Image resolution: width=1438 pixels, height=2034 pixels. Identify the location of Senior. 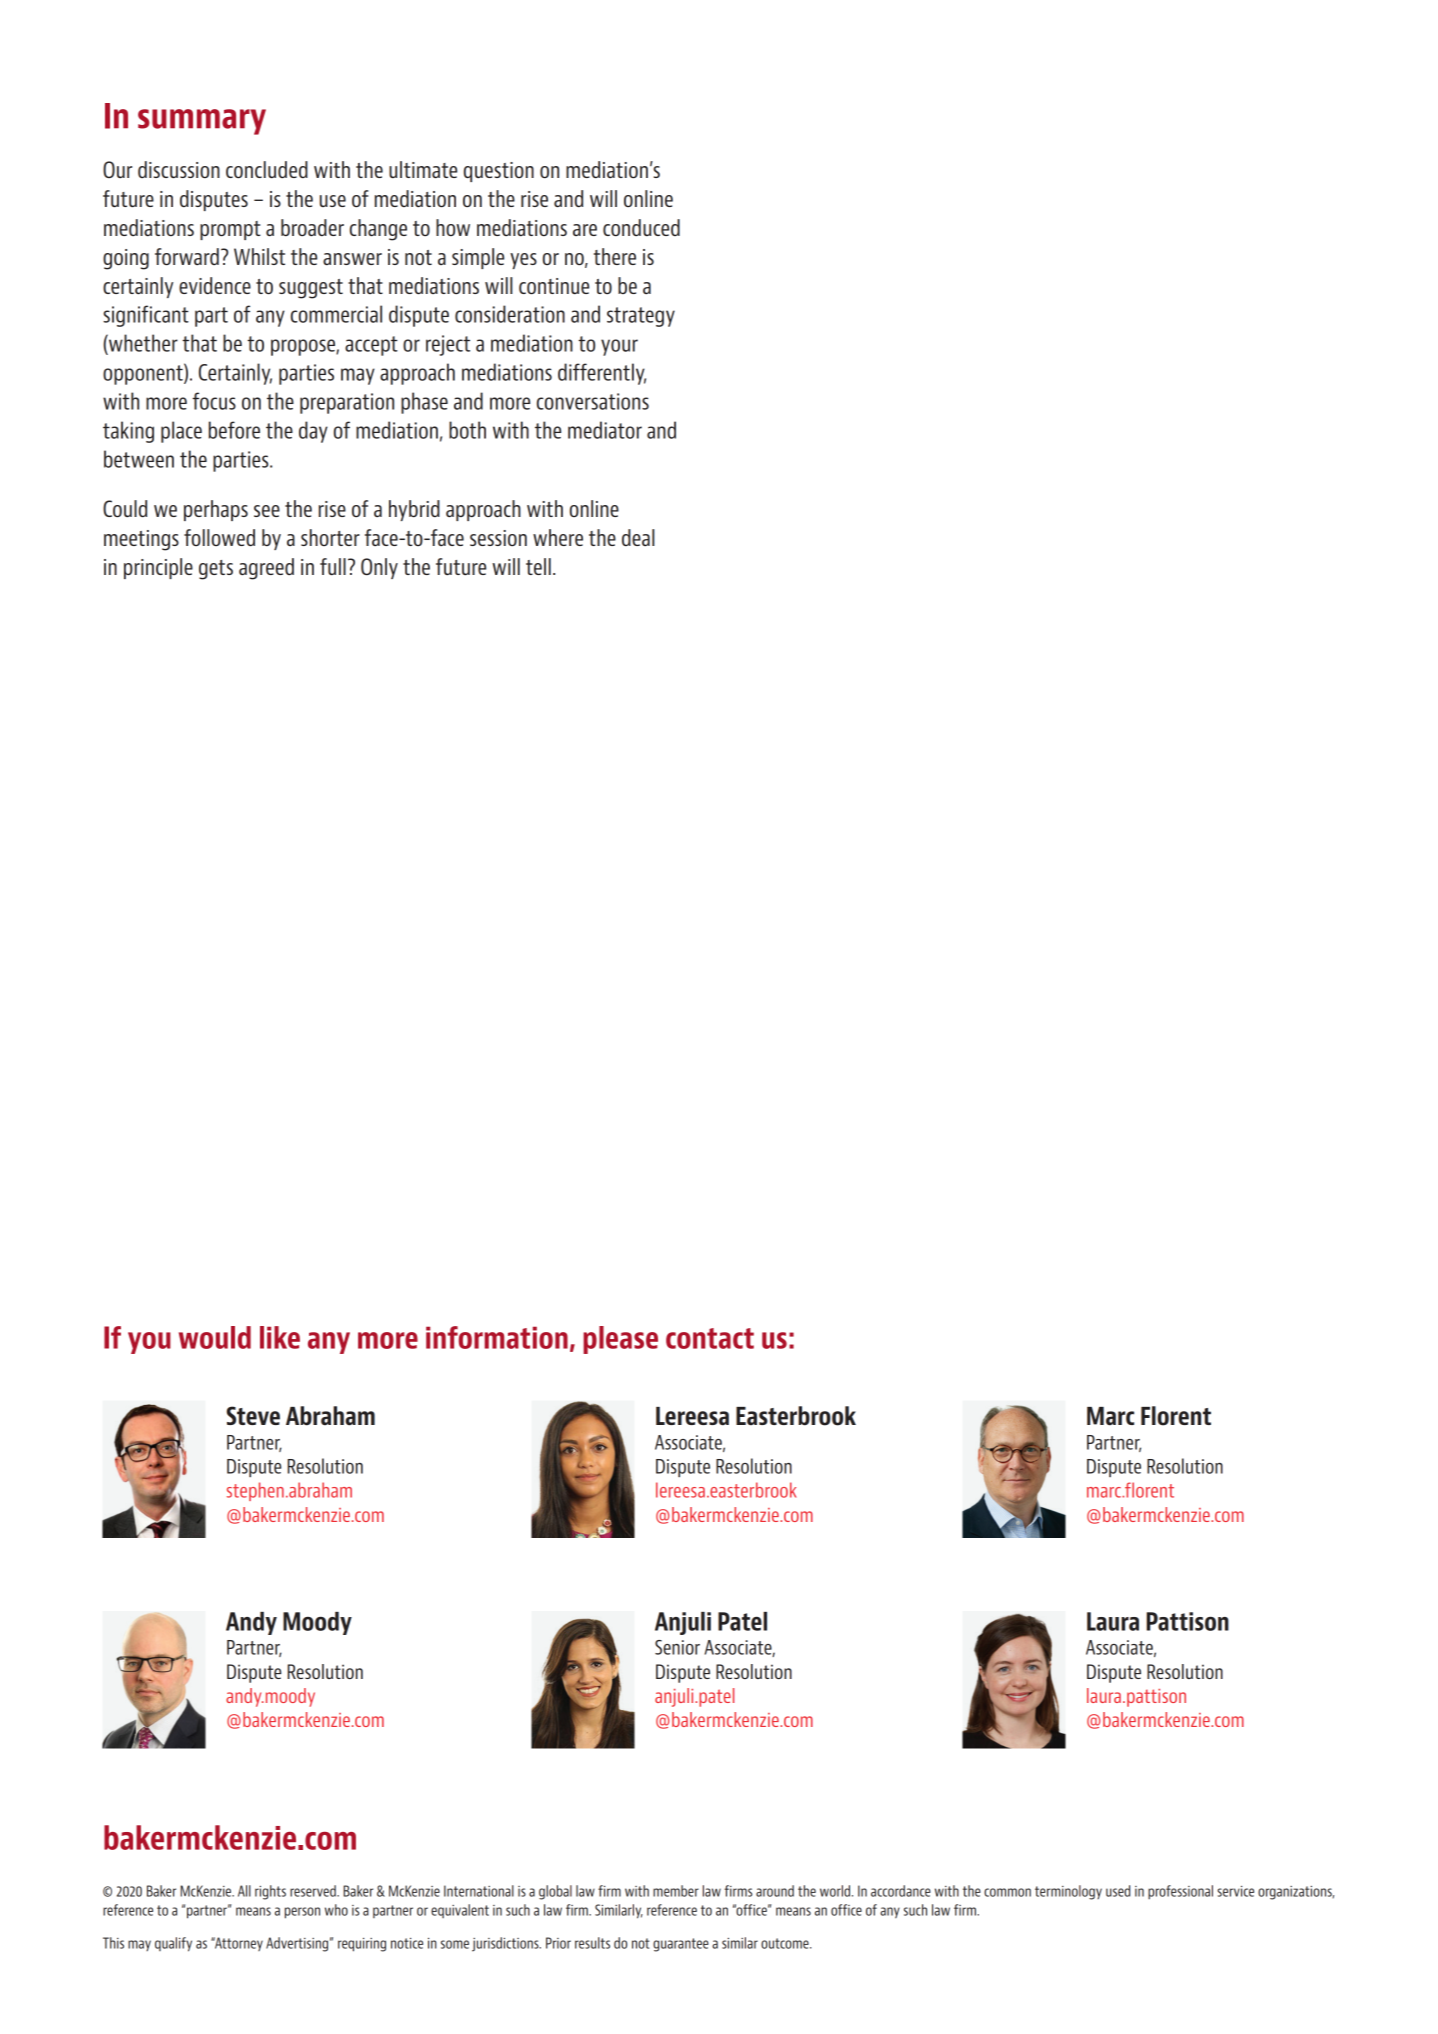
(677, 1647).
